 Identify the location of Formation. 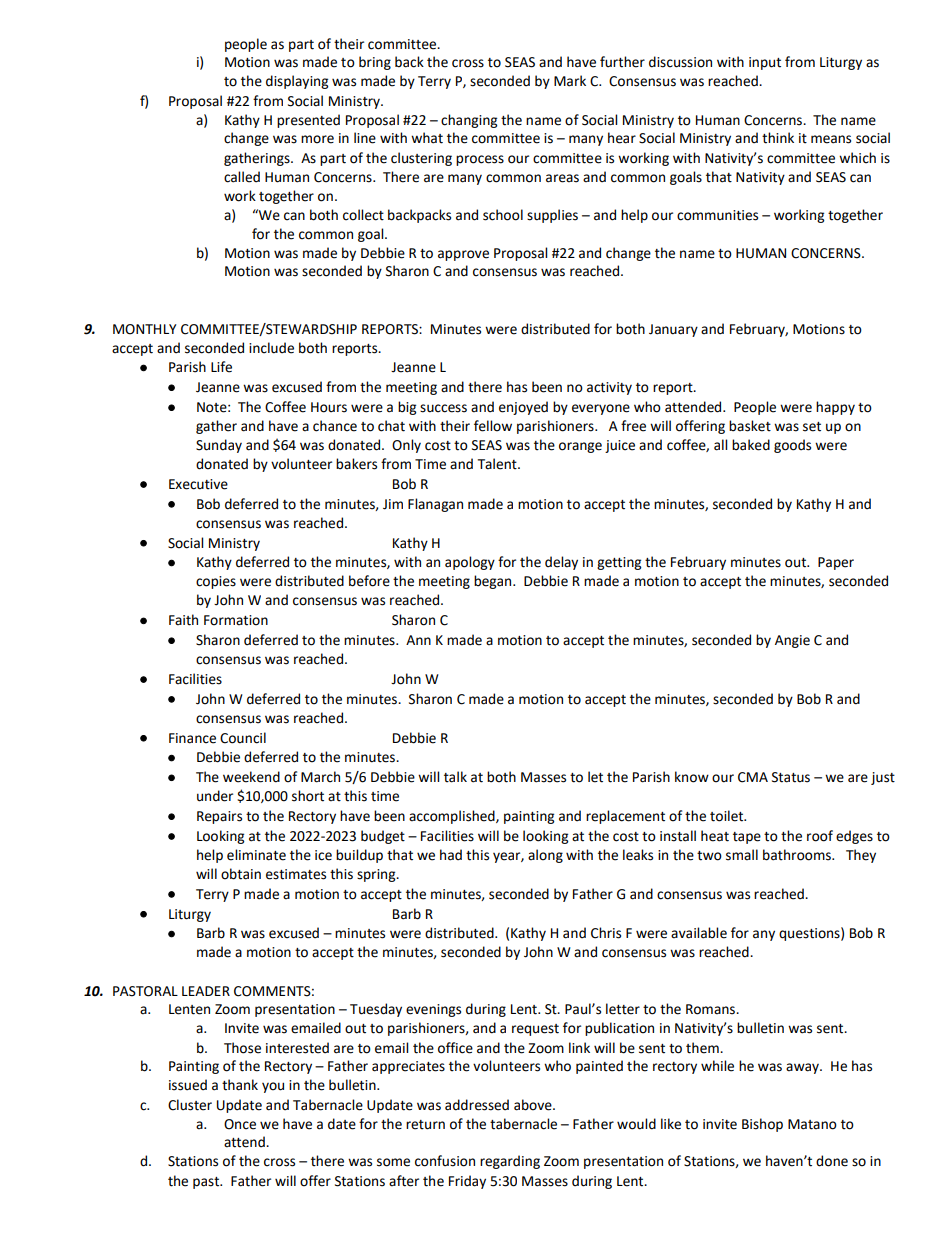
(236, 620).
